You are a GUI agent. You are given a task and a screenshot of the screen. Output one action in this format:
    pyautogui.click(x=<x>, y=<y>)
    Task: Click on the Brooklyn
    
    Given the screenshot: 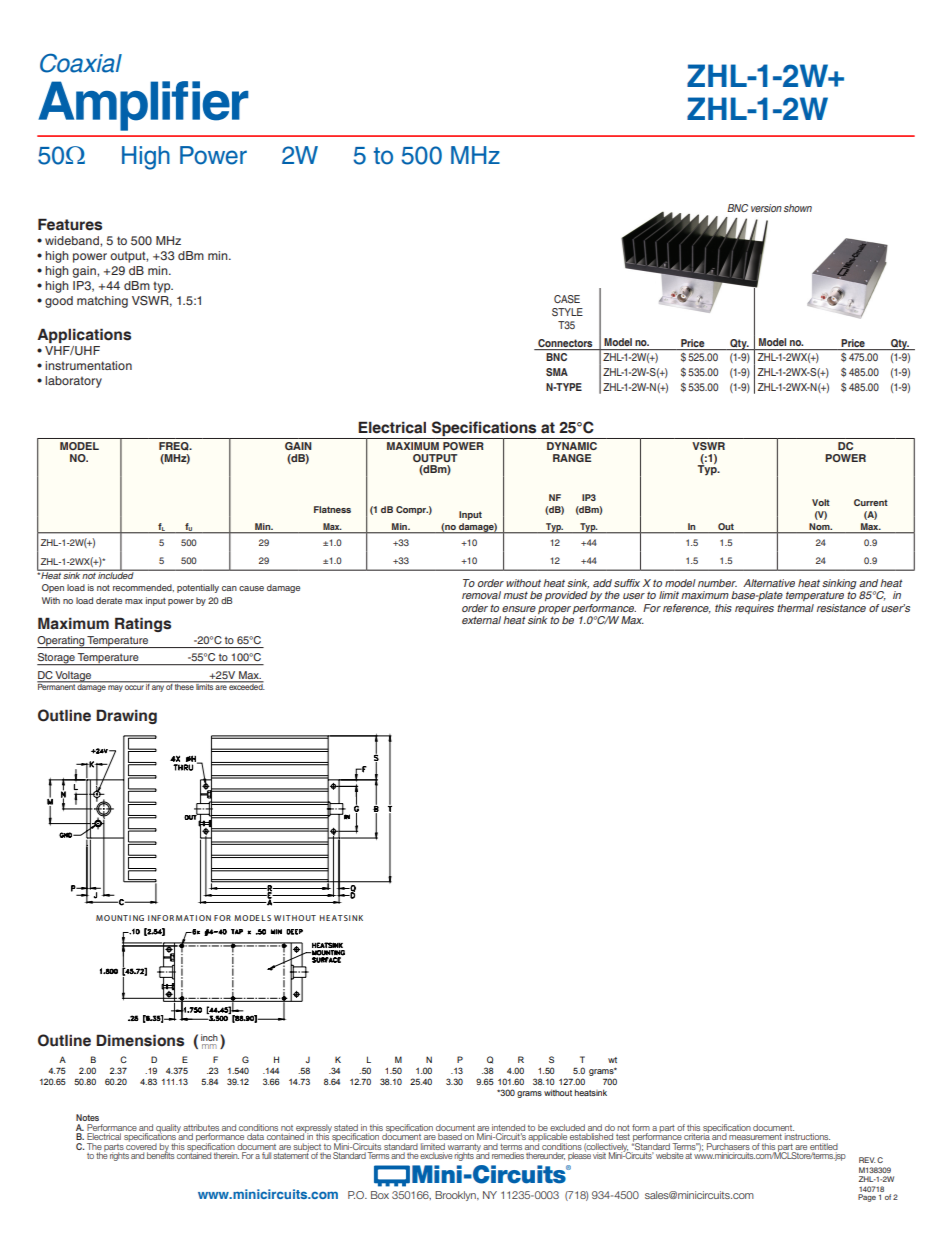 What is the action you would take?
    pyautogui.click(x=456, y=1196)
